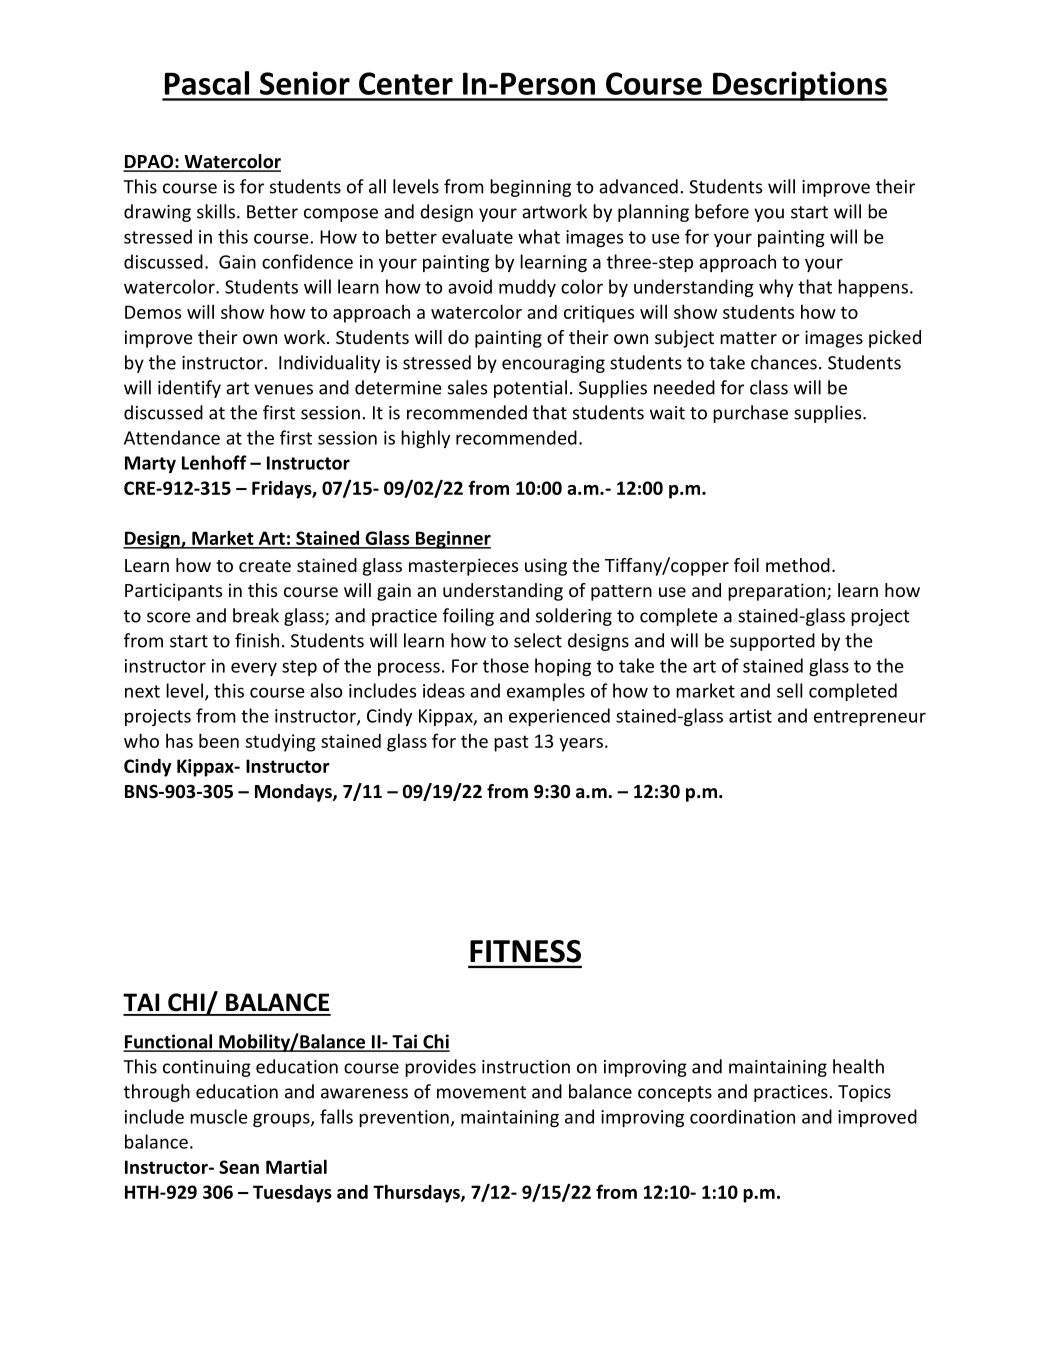 The image size is (1050, 1358). Describe the element at coordinates (511, 743) in the document. I see `past` at that location.
